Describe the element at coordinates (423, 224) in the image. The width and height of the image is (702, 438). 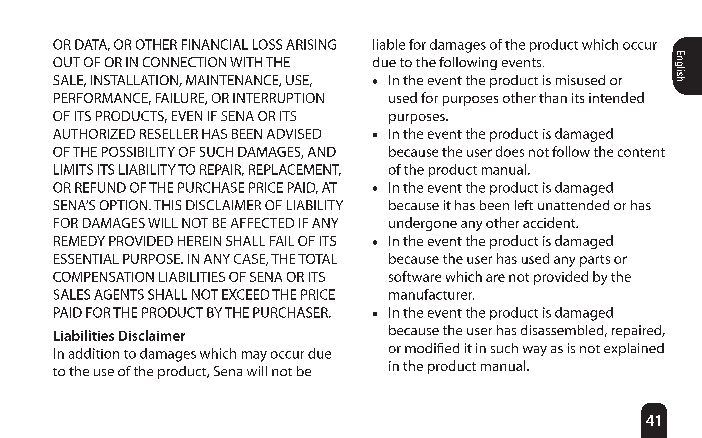
I see `undergone` at that location.
